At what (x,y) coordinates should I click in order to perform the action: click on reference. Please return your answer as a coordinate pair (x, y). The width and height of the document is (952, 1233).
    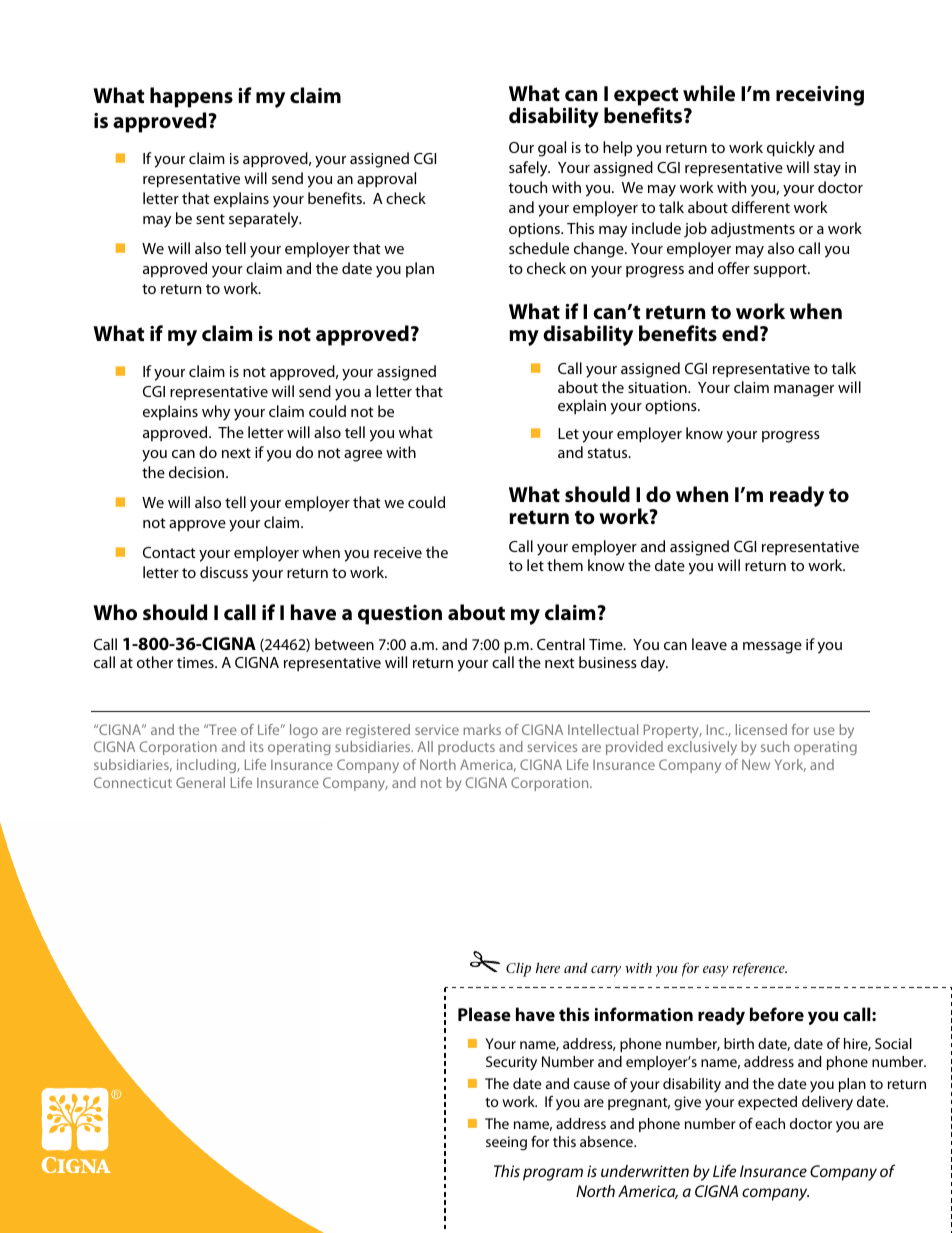
    Looking at the image, I should click on (760, 969).
